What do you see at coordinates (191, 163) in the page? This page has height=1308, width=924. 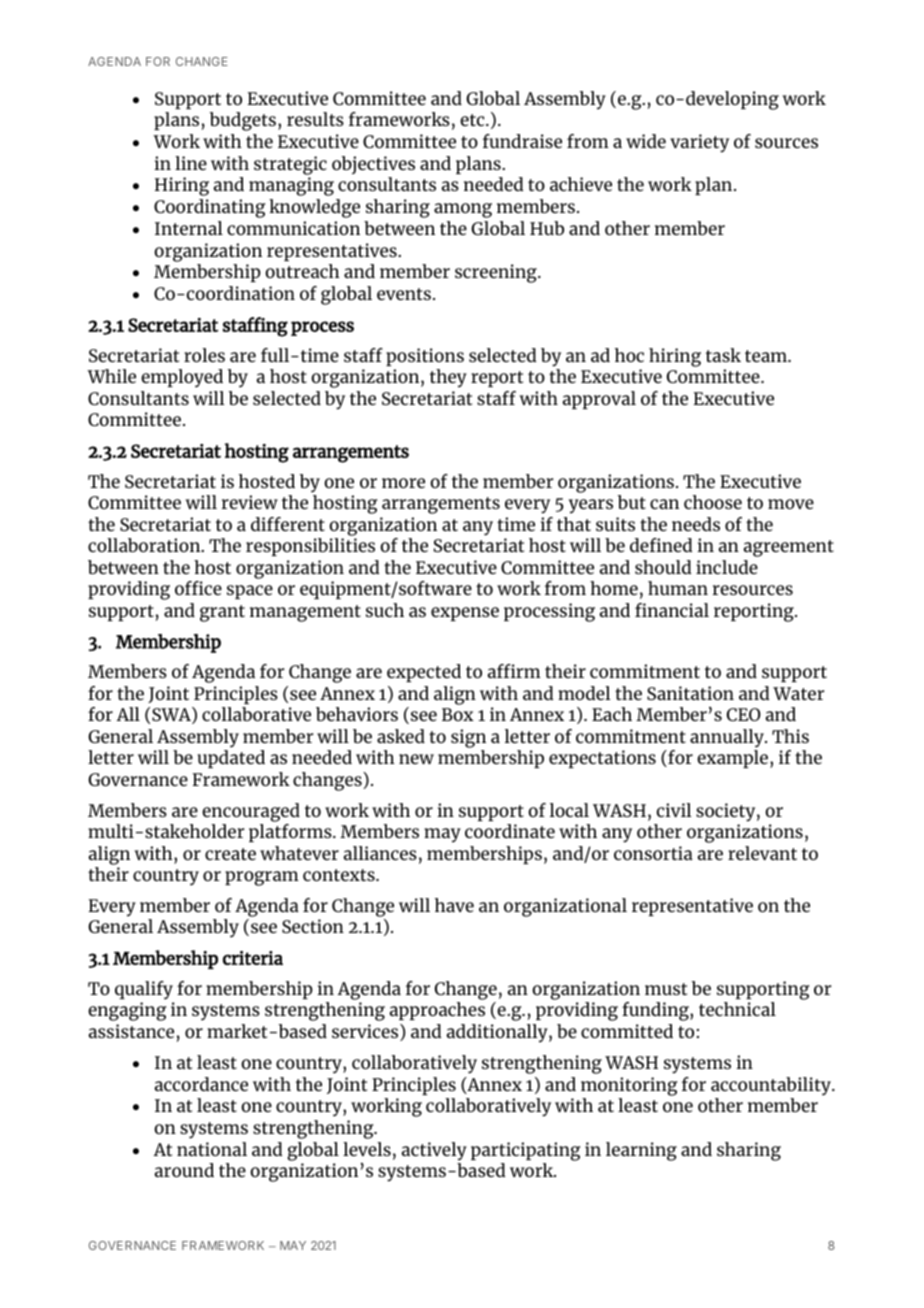 I see `line` at bounding box center [191, 163].
